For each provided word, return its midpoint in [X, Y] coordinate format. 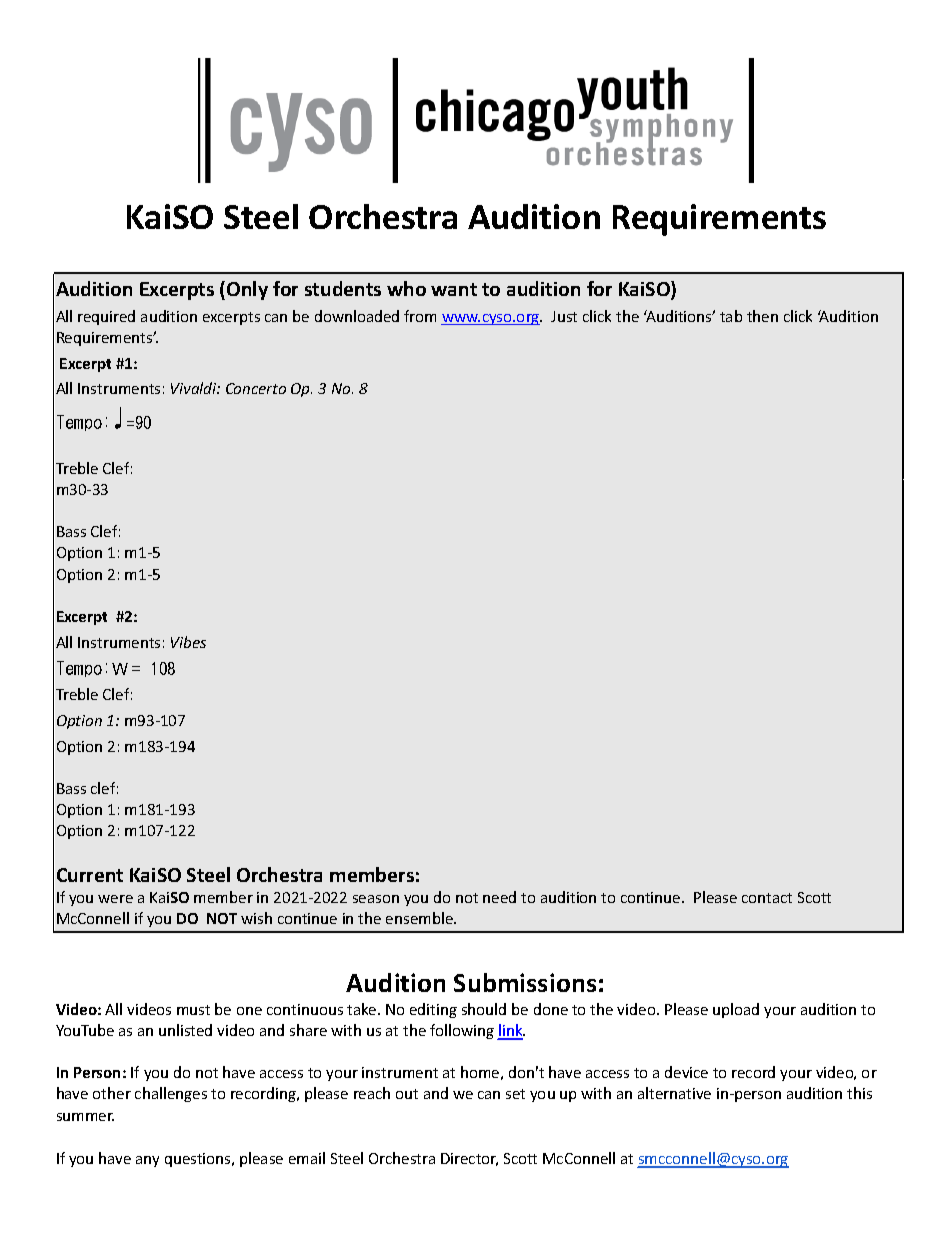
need [499, 897]
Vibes [188, 642]
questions [199, 1160]
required [106, 317]
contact [767, 898]
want [454, 289]
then [762, 316]
